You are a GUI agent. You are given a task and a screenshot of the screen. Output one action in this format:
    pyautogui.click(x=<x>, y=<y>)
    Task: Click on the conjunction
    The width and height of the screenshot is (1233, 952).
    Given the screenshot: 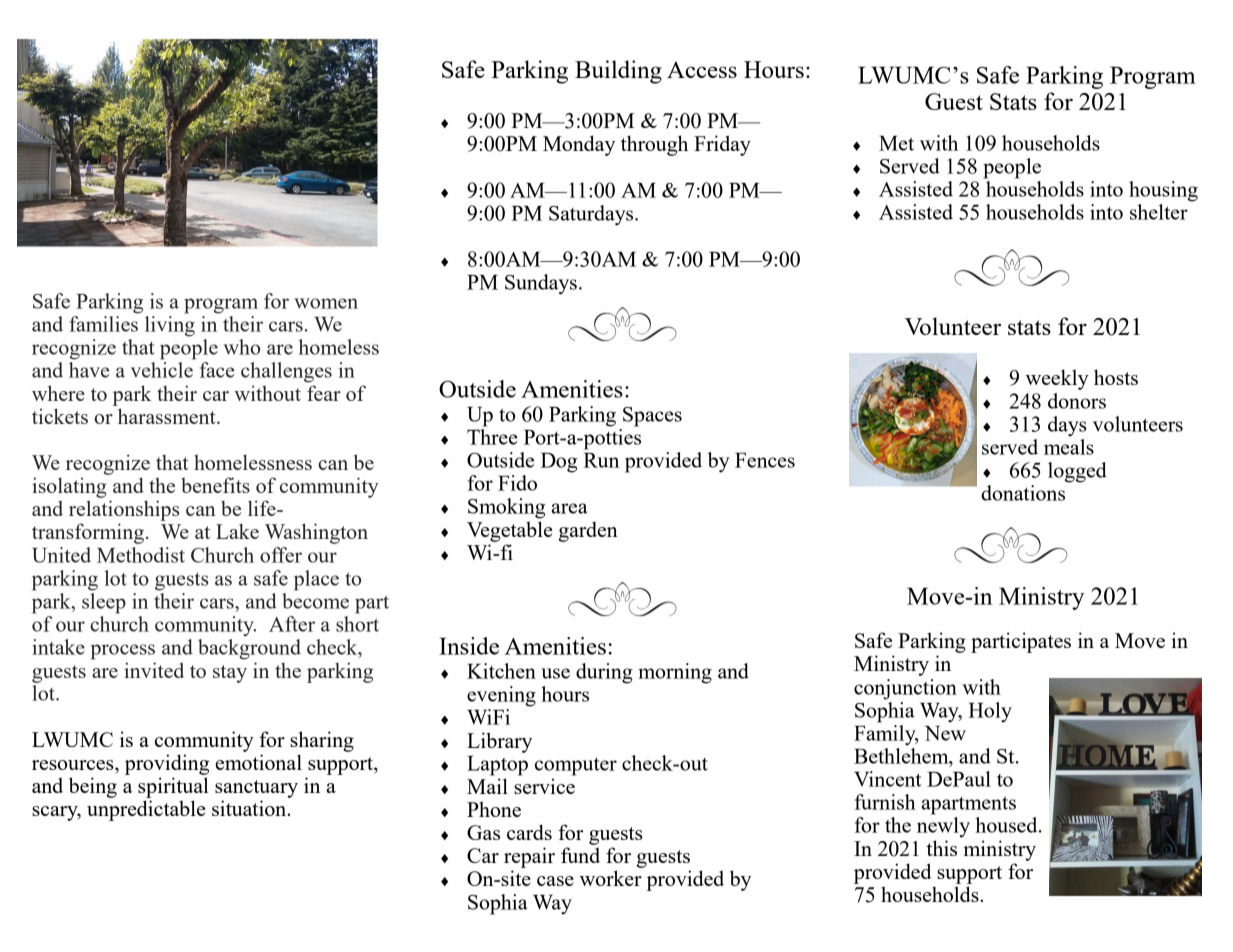 What is the action you would take?
    pyautogui.click(x=905, y=689)
